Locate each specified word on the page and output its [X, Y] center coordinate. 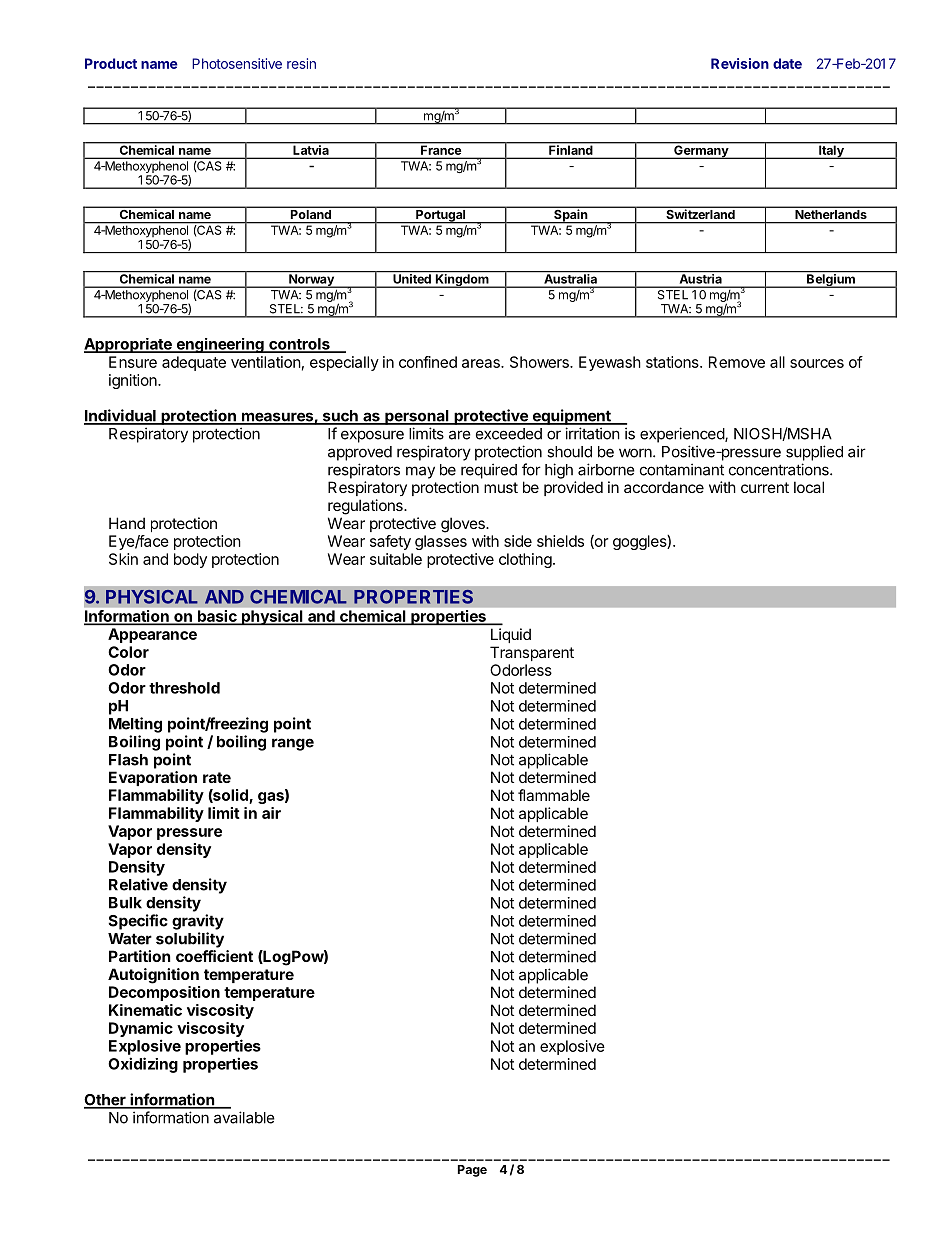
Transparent [532, 653]
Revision [740, 63]
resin [301, 63]
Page [472, 1171]
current [765, 487]
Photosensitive [237, 63]
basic [217, 617]
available [244, 1117]
